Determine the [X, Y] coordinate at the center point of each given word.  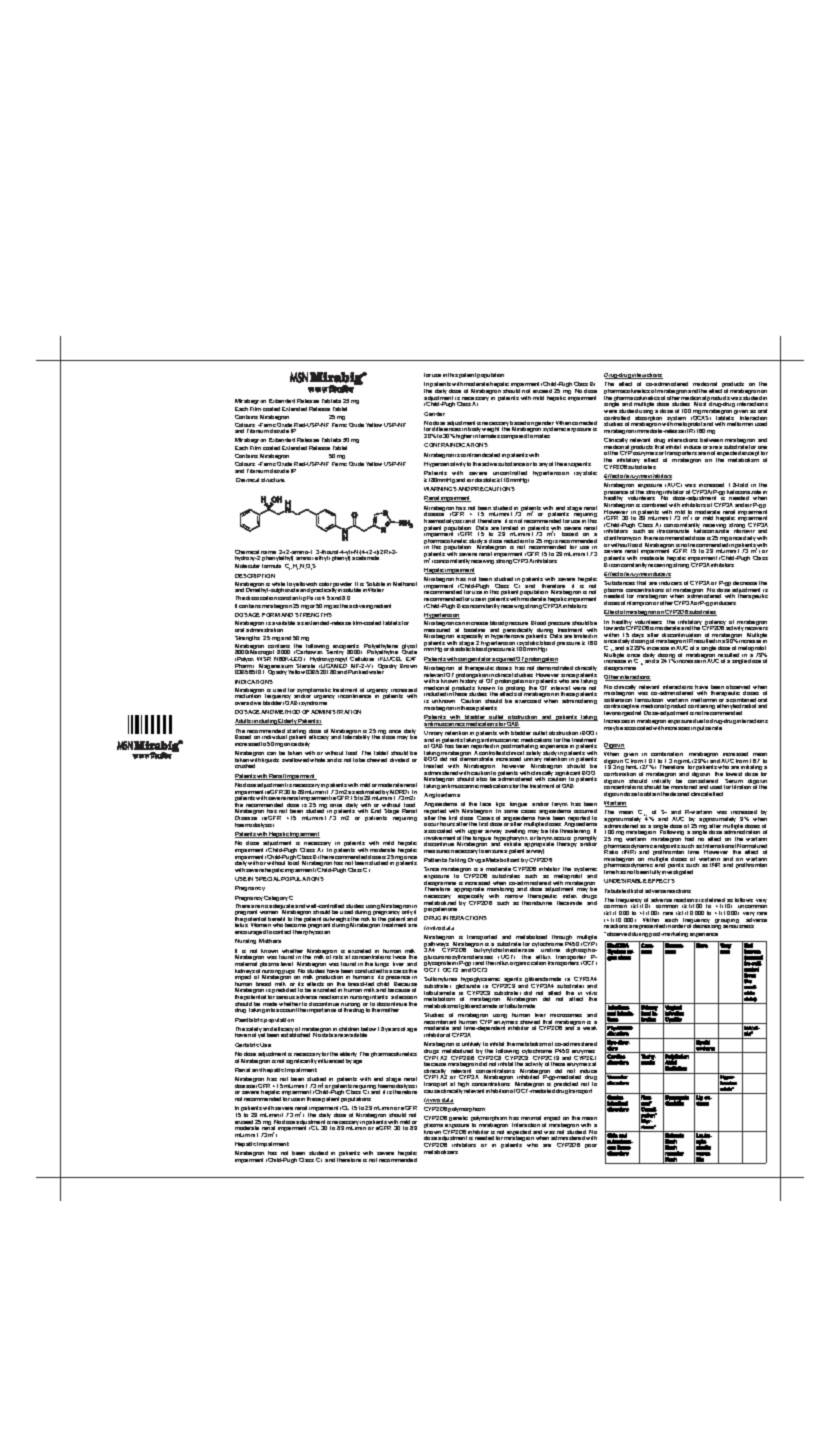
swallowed [295, 760]
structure [273, 480]
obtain [652, 794]
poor [591, 1146]
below [368, 1030]
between [711, 440]
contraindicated [480, 455]
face [485, 804]
